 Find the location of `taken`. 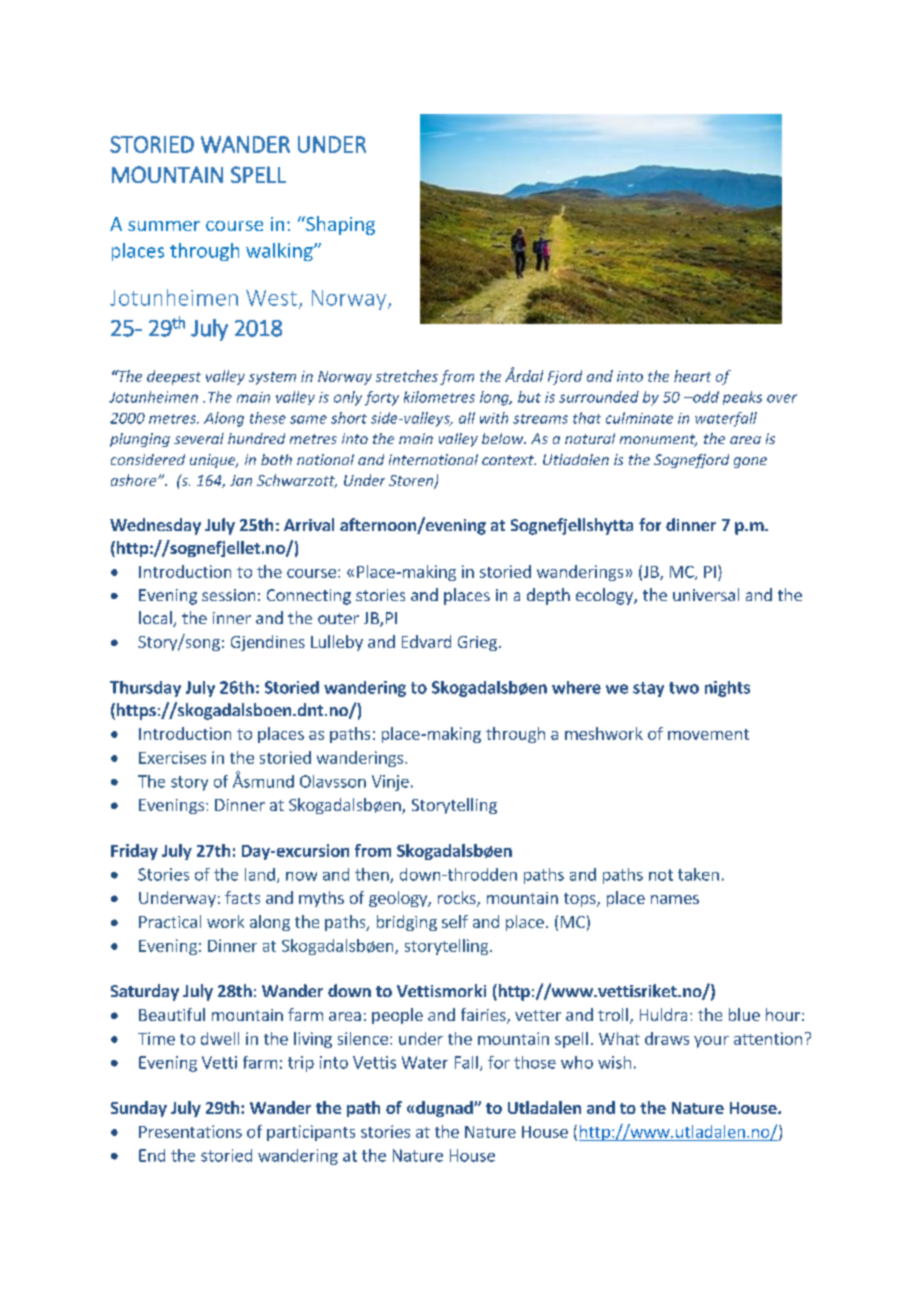

taken is located at coordinates (698, 874).
